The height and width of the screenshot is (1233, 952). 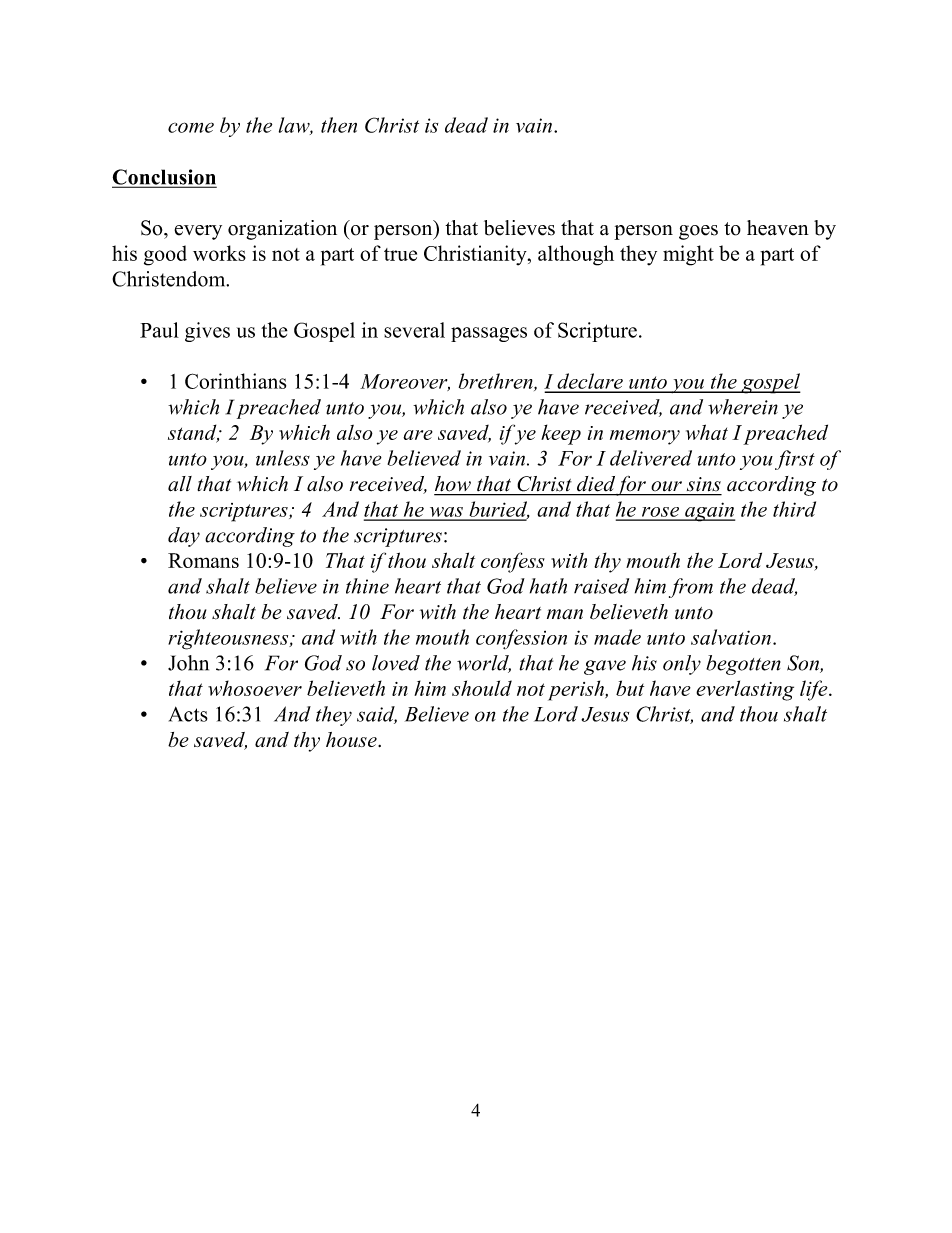 I want to click on should, so click(x=482, y=688).
